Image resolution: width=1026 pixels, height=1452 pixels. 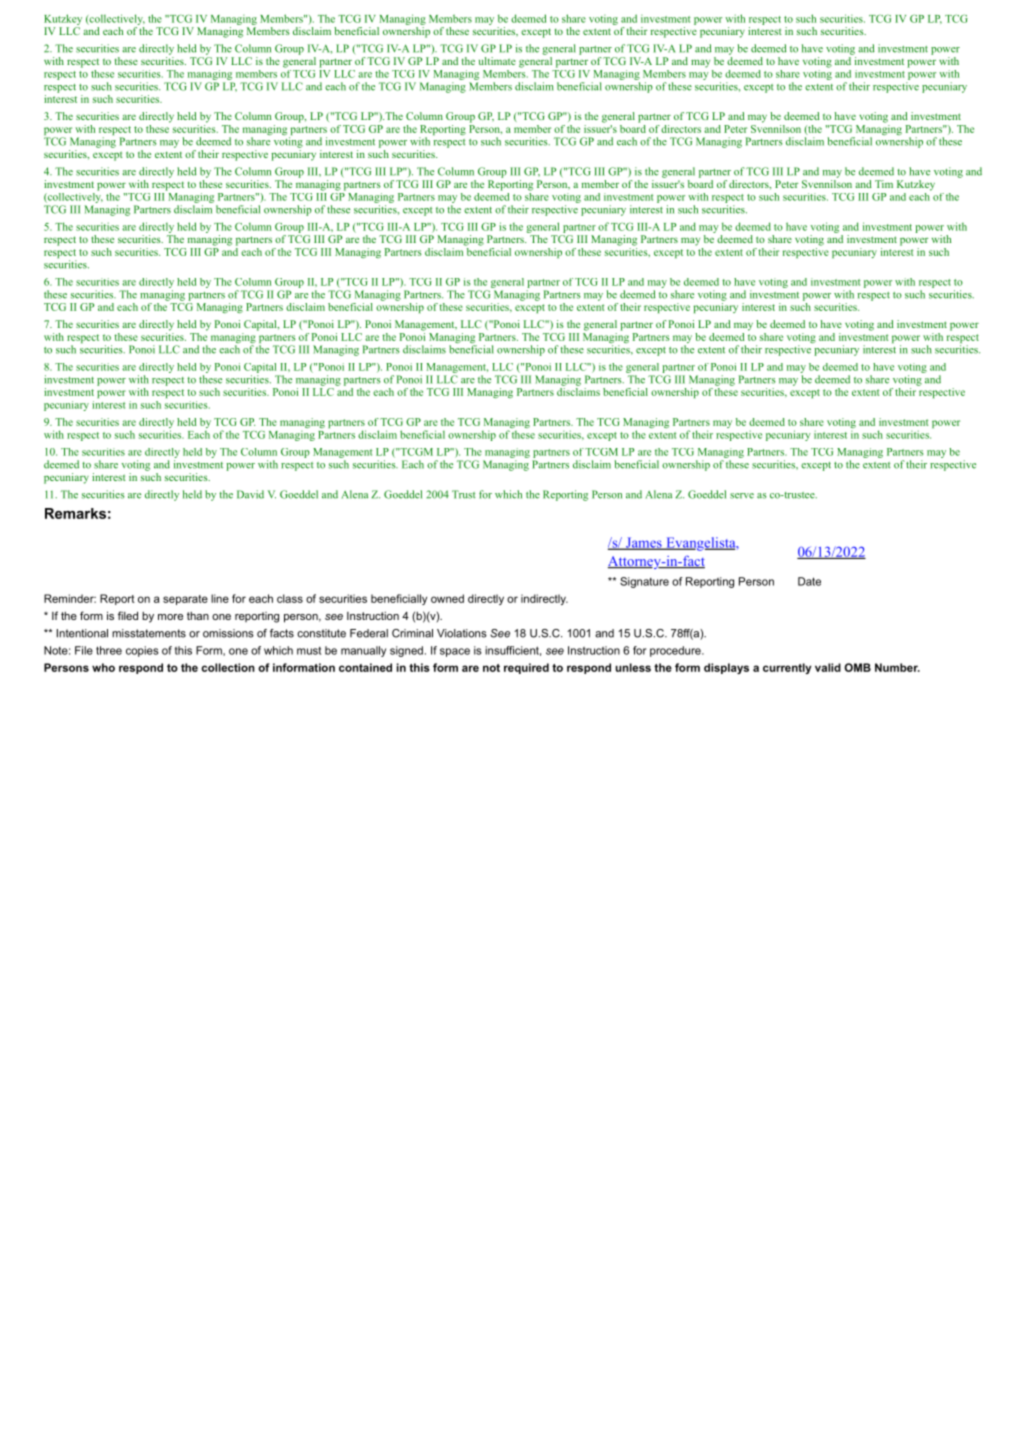 What do you see at coordinates (809, 581) in the screenshot?
I see `Date` at bounding box center [809, 581].
